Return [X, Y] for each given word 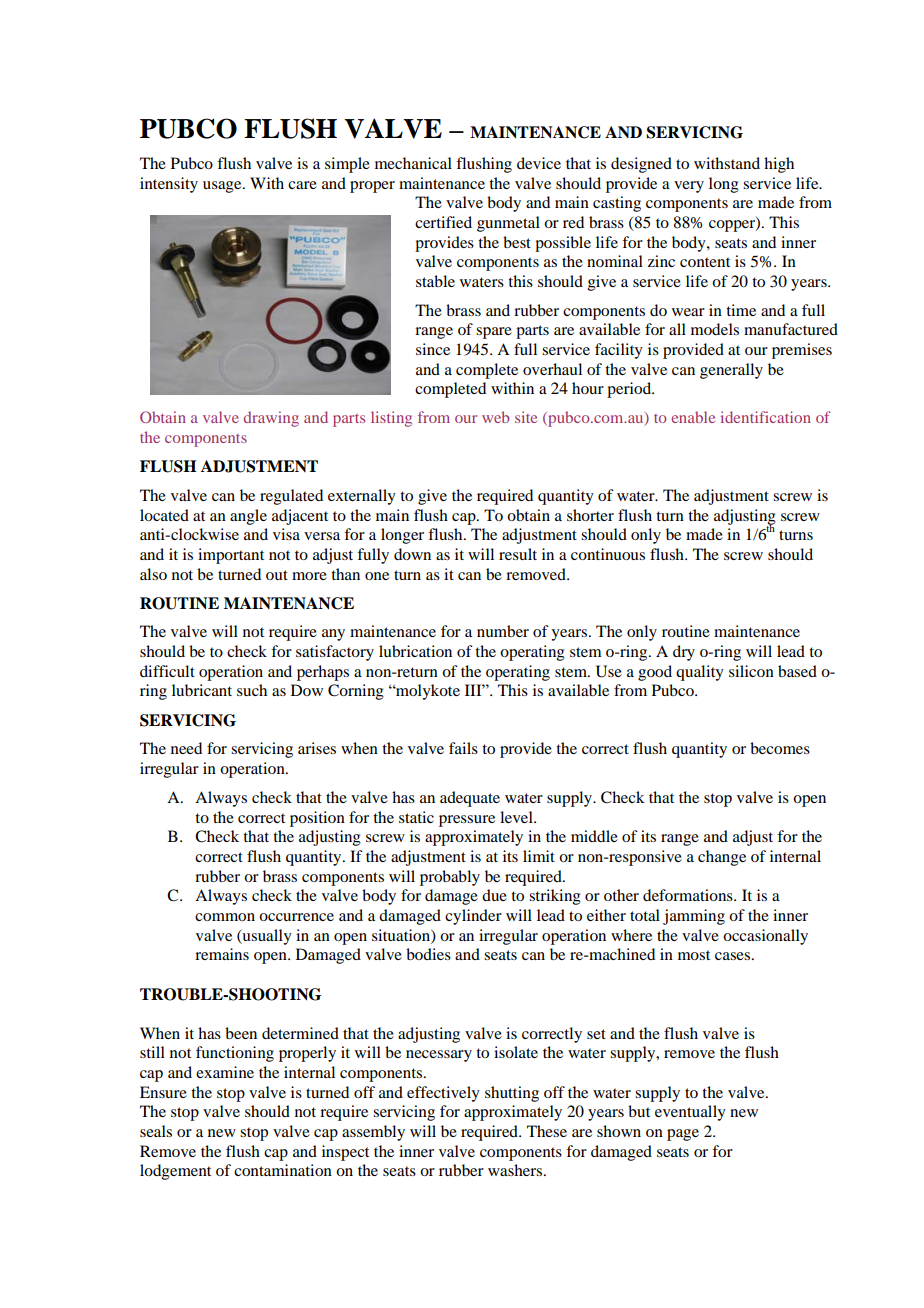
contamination [283, 1170]
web [495, 417]
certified [443, 222]
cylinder [473, 917]
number [503, 631]
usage [223, 187]
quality [700, 673]
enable [693, 417]
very [689, 187]
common [225, 917]
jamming [694, 917]
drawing [271, 419]
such [252, 690]
